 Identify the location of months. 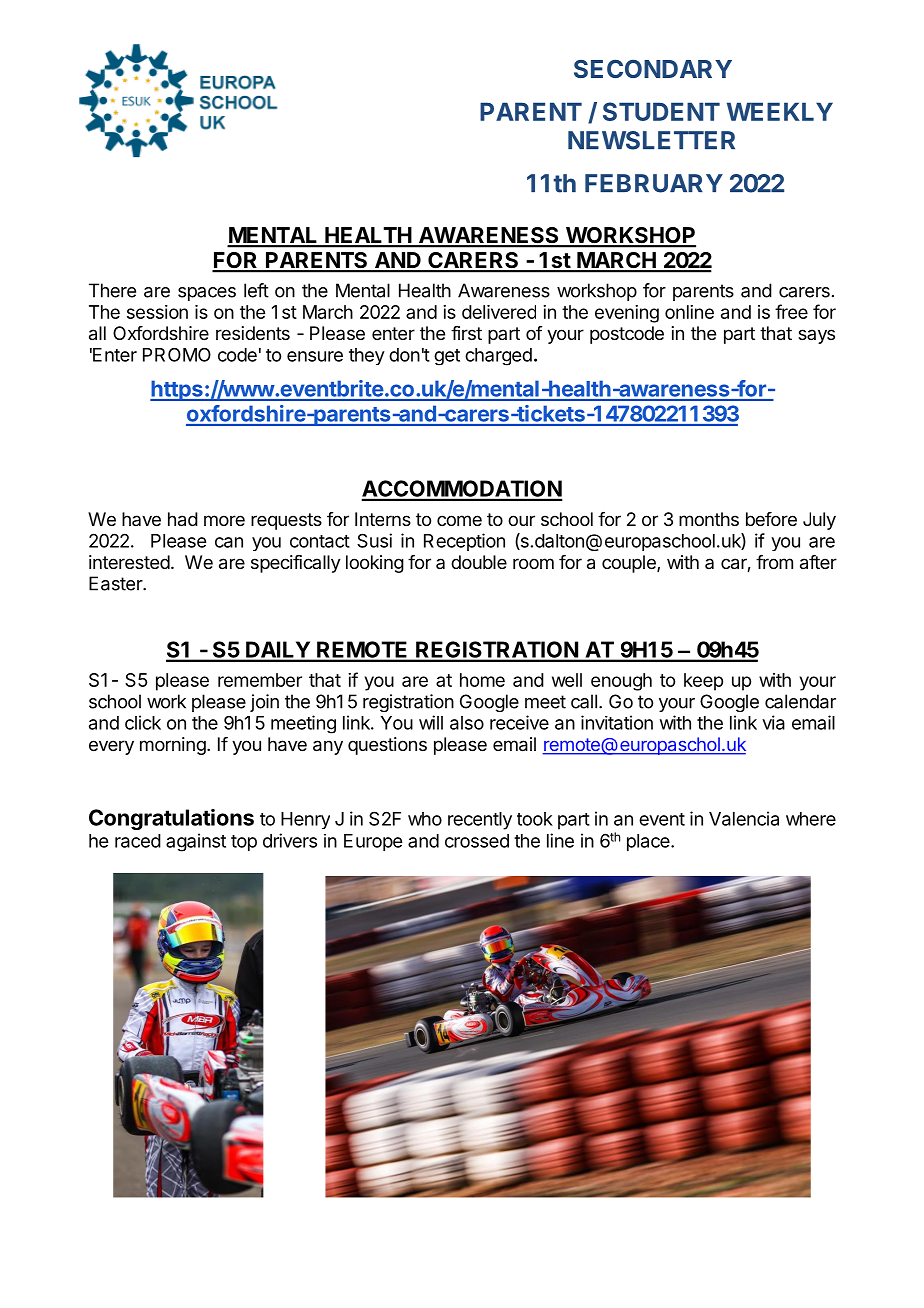
(709, 519).
